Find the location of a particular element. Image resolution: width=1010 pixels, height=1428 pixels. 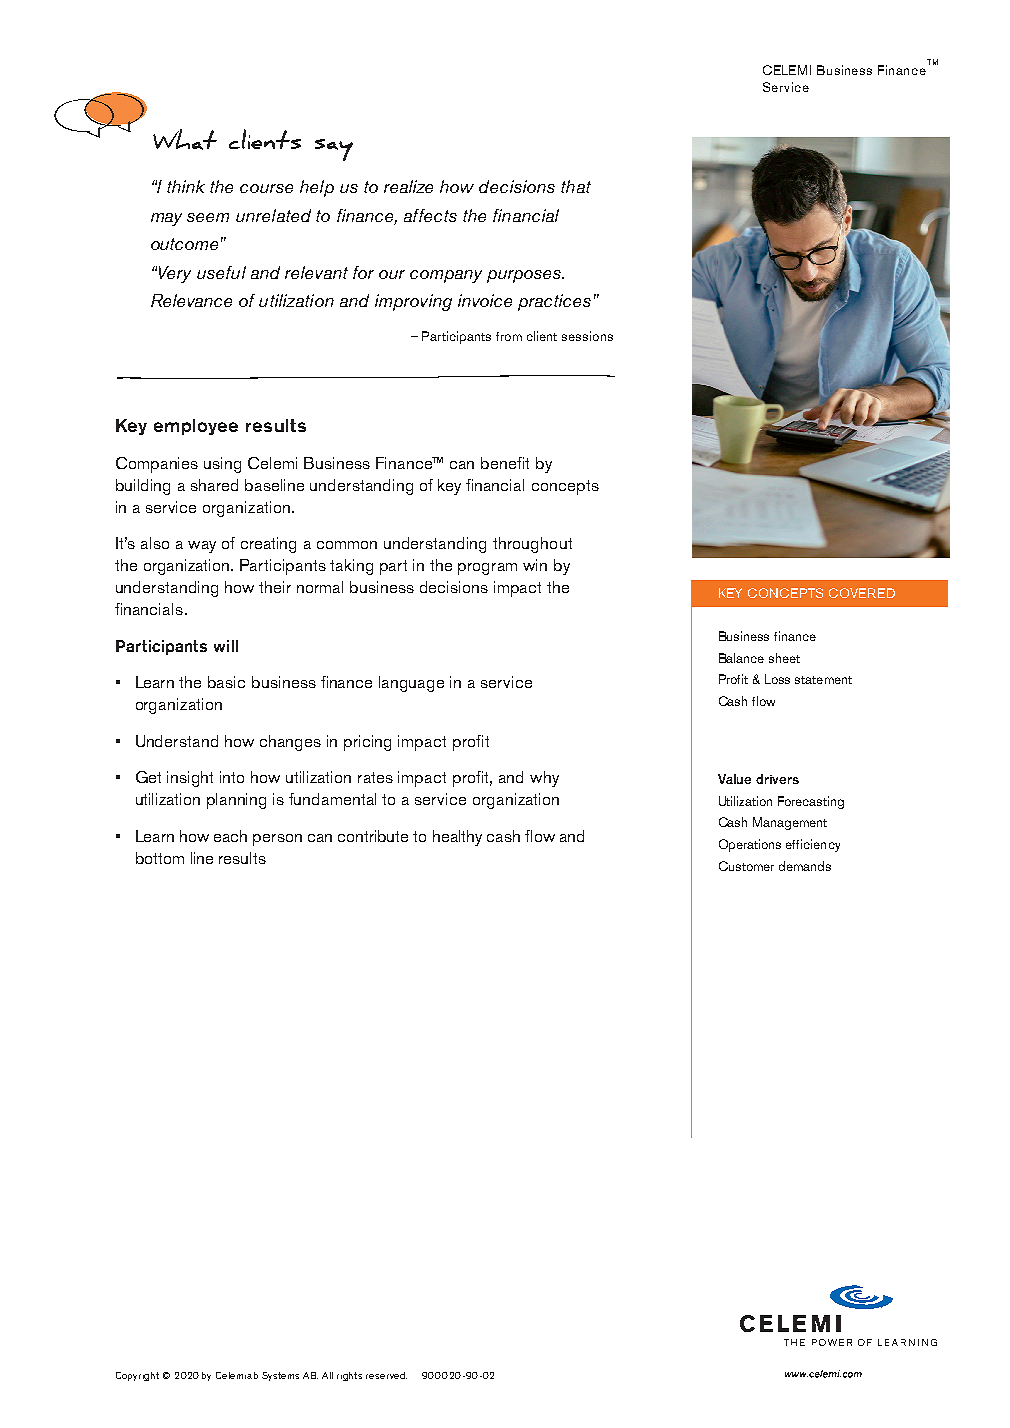

sessions is located at coordinates (587, 336).
